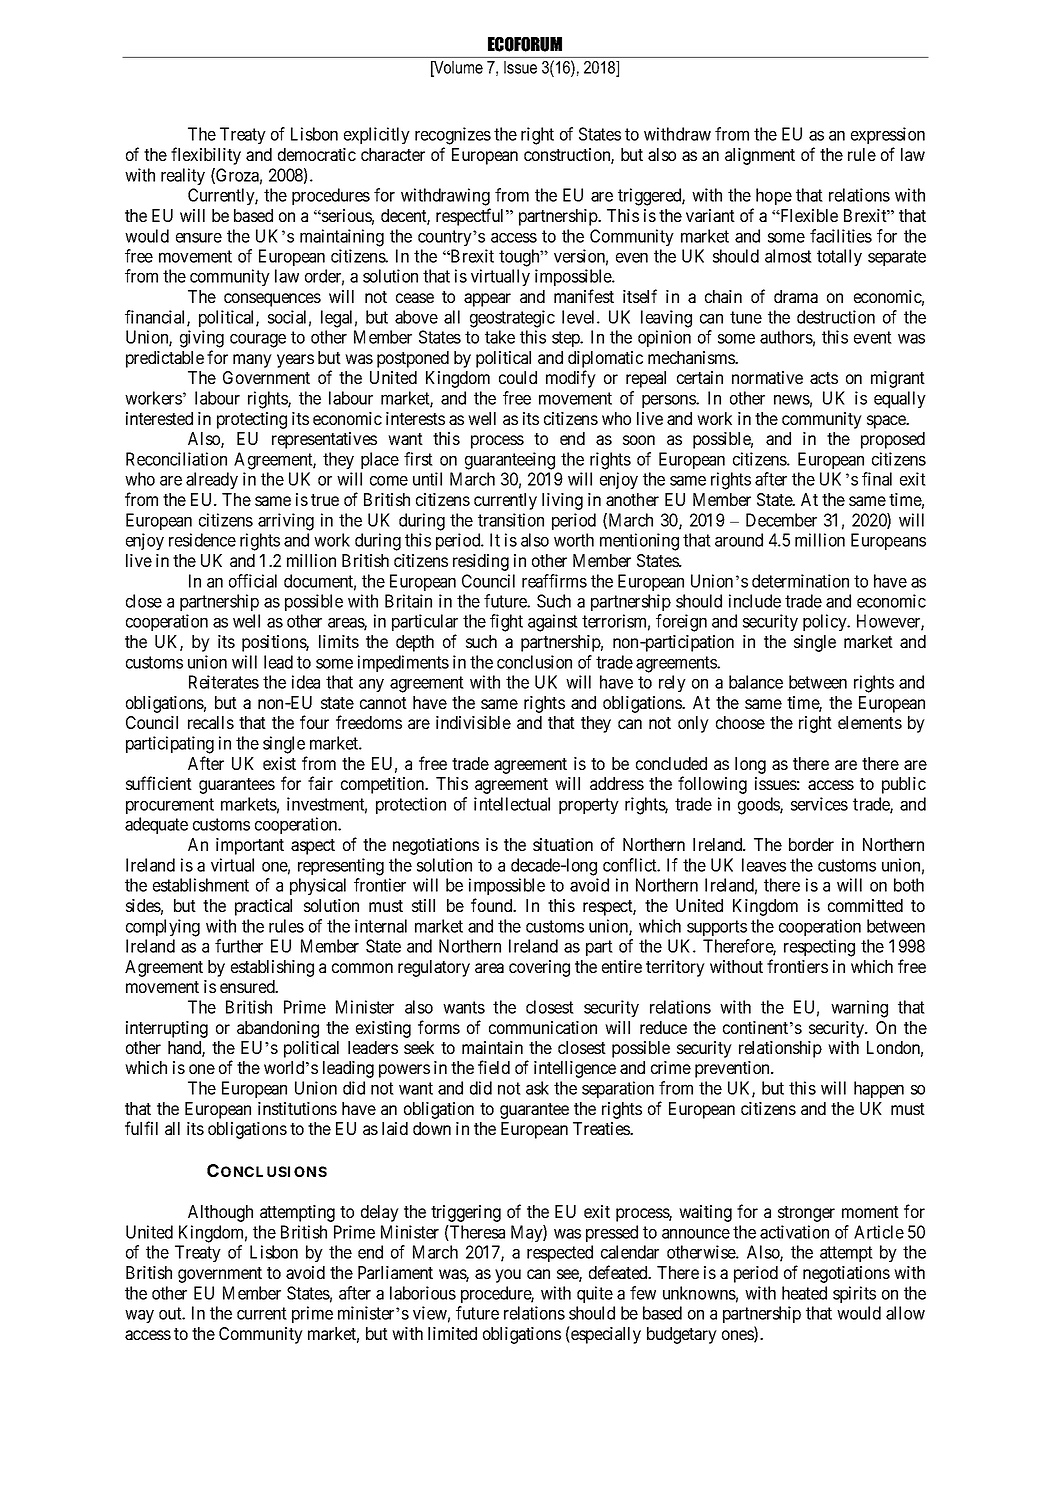 The height and width of the screenshot is (1486, 1051). Describe the element at coordinates (774, 196) in the screenshot. I see `hope` at that location.
